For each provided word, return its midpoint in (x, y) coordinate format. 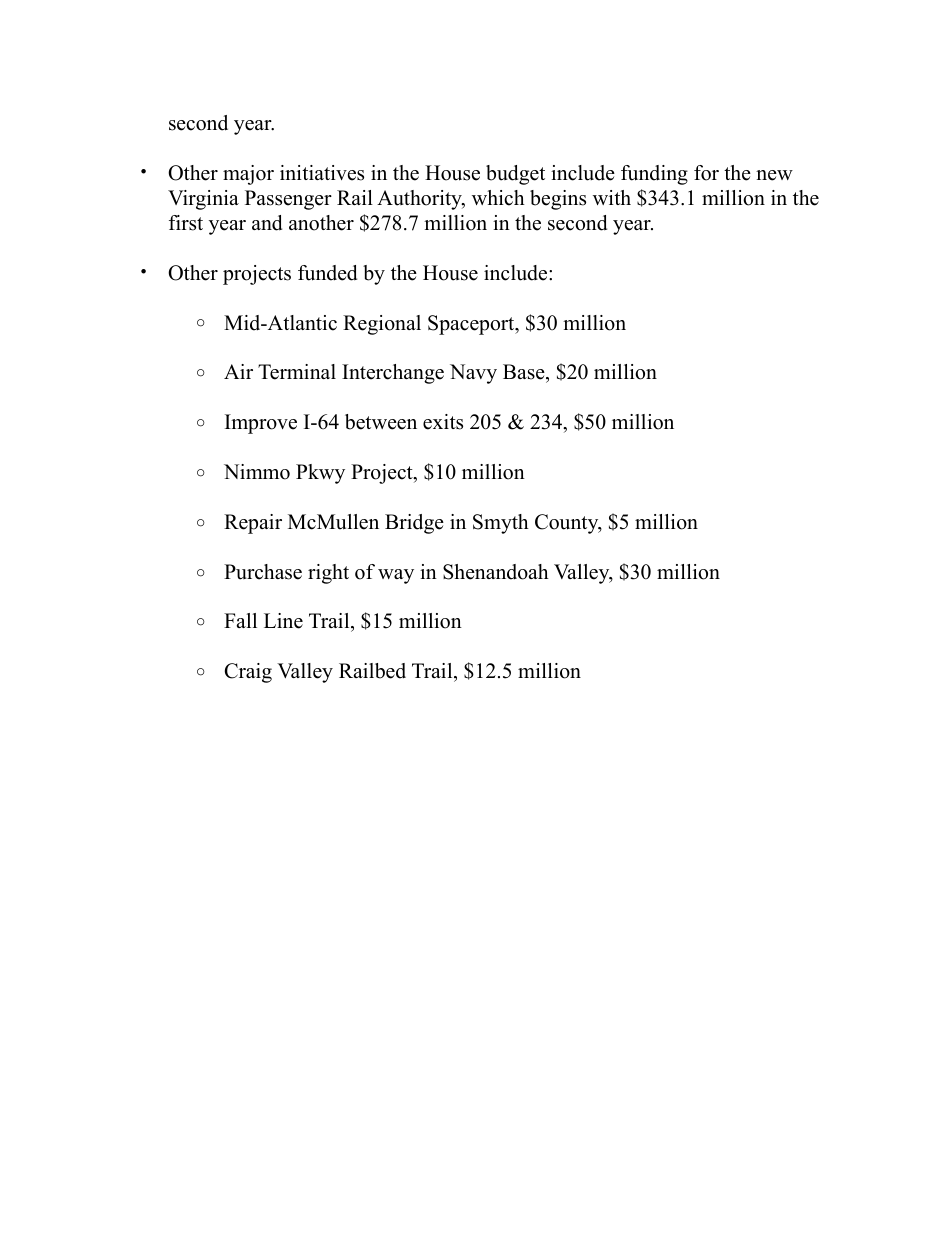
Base (525, 373)
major (248, 175)
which (498, 198)
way (396, 576)
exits (443, 422)
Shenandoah (496, 572)
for (706, 173)
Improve (261, 424)
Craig (248, 673)
